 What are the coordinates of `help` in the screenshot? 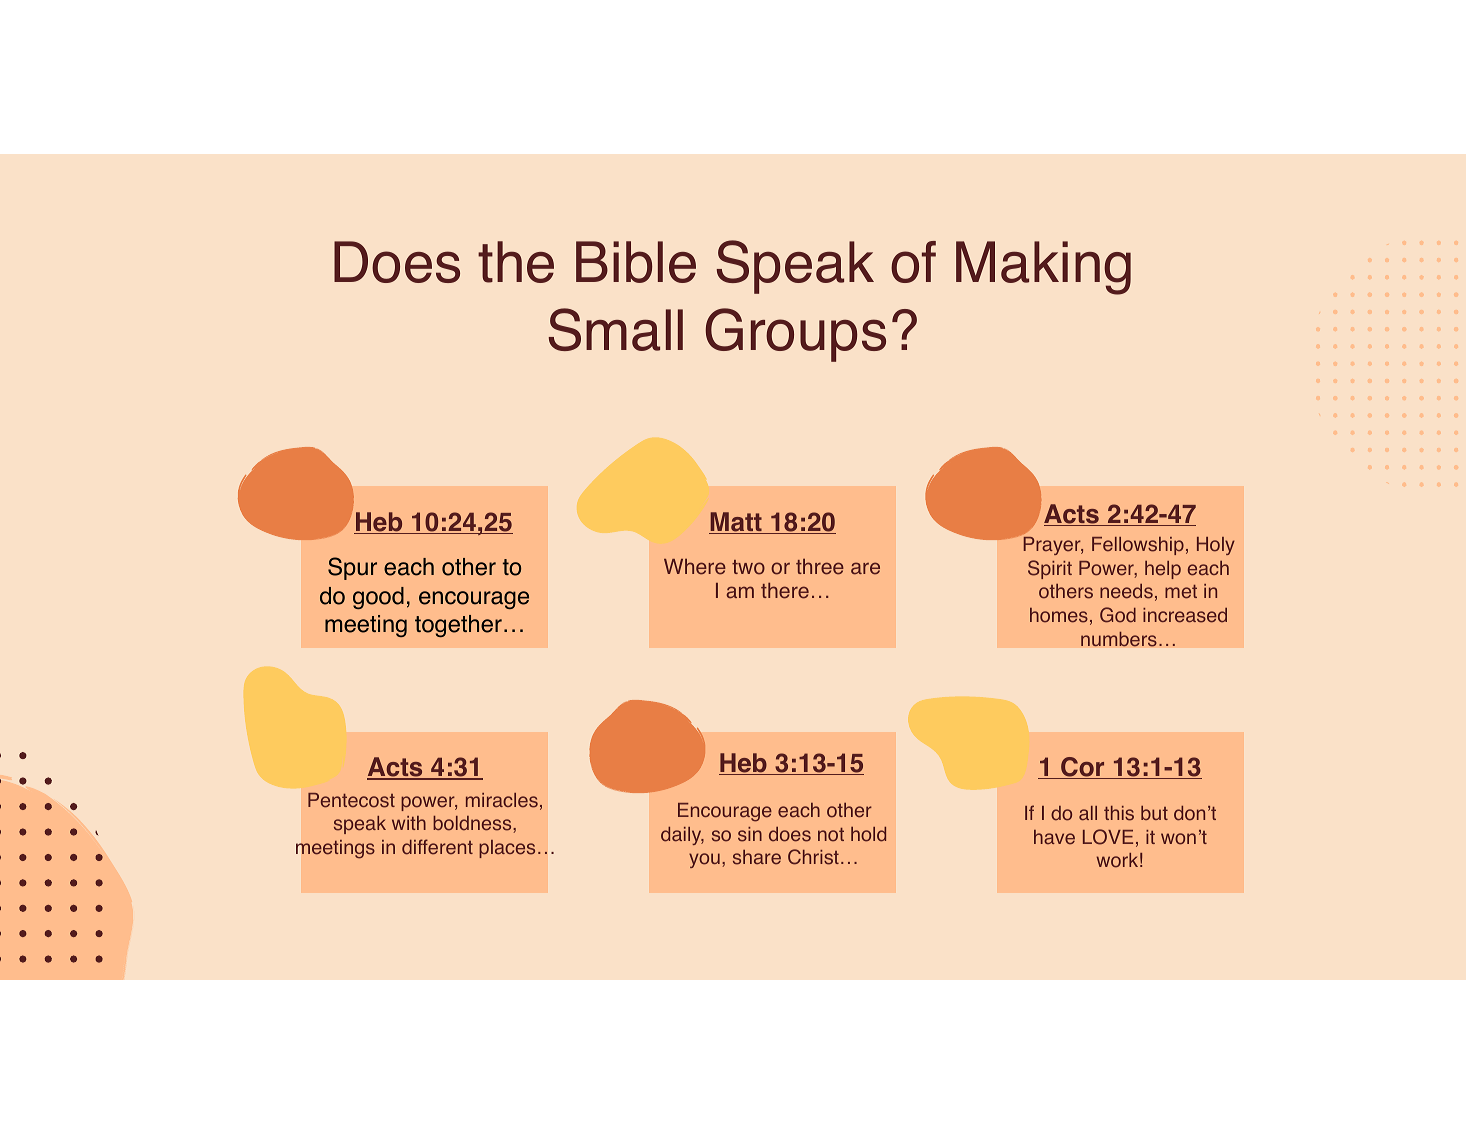 It's located at (1163, 570).
